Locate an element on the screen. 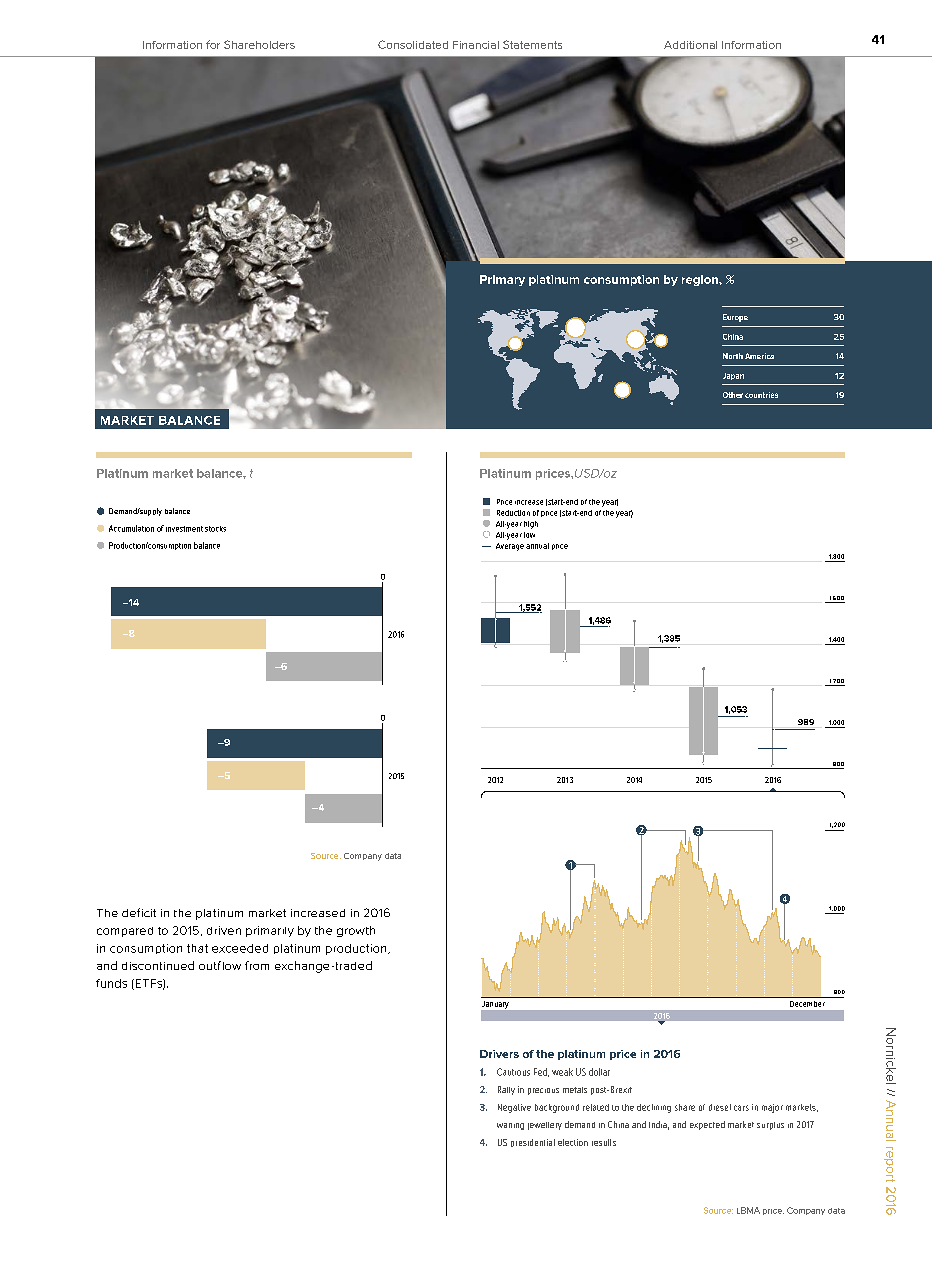 This screenshot has height=1288, width=932. growth is located at coordinates (356, 931).
